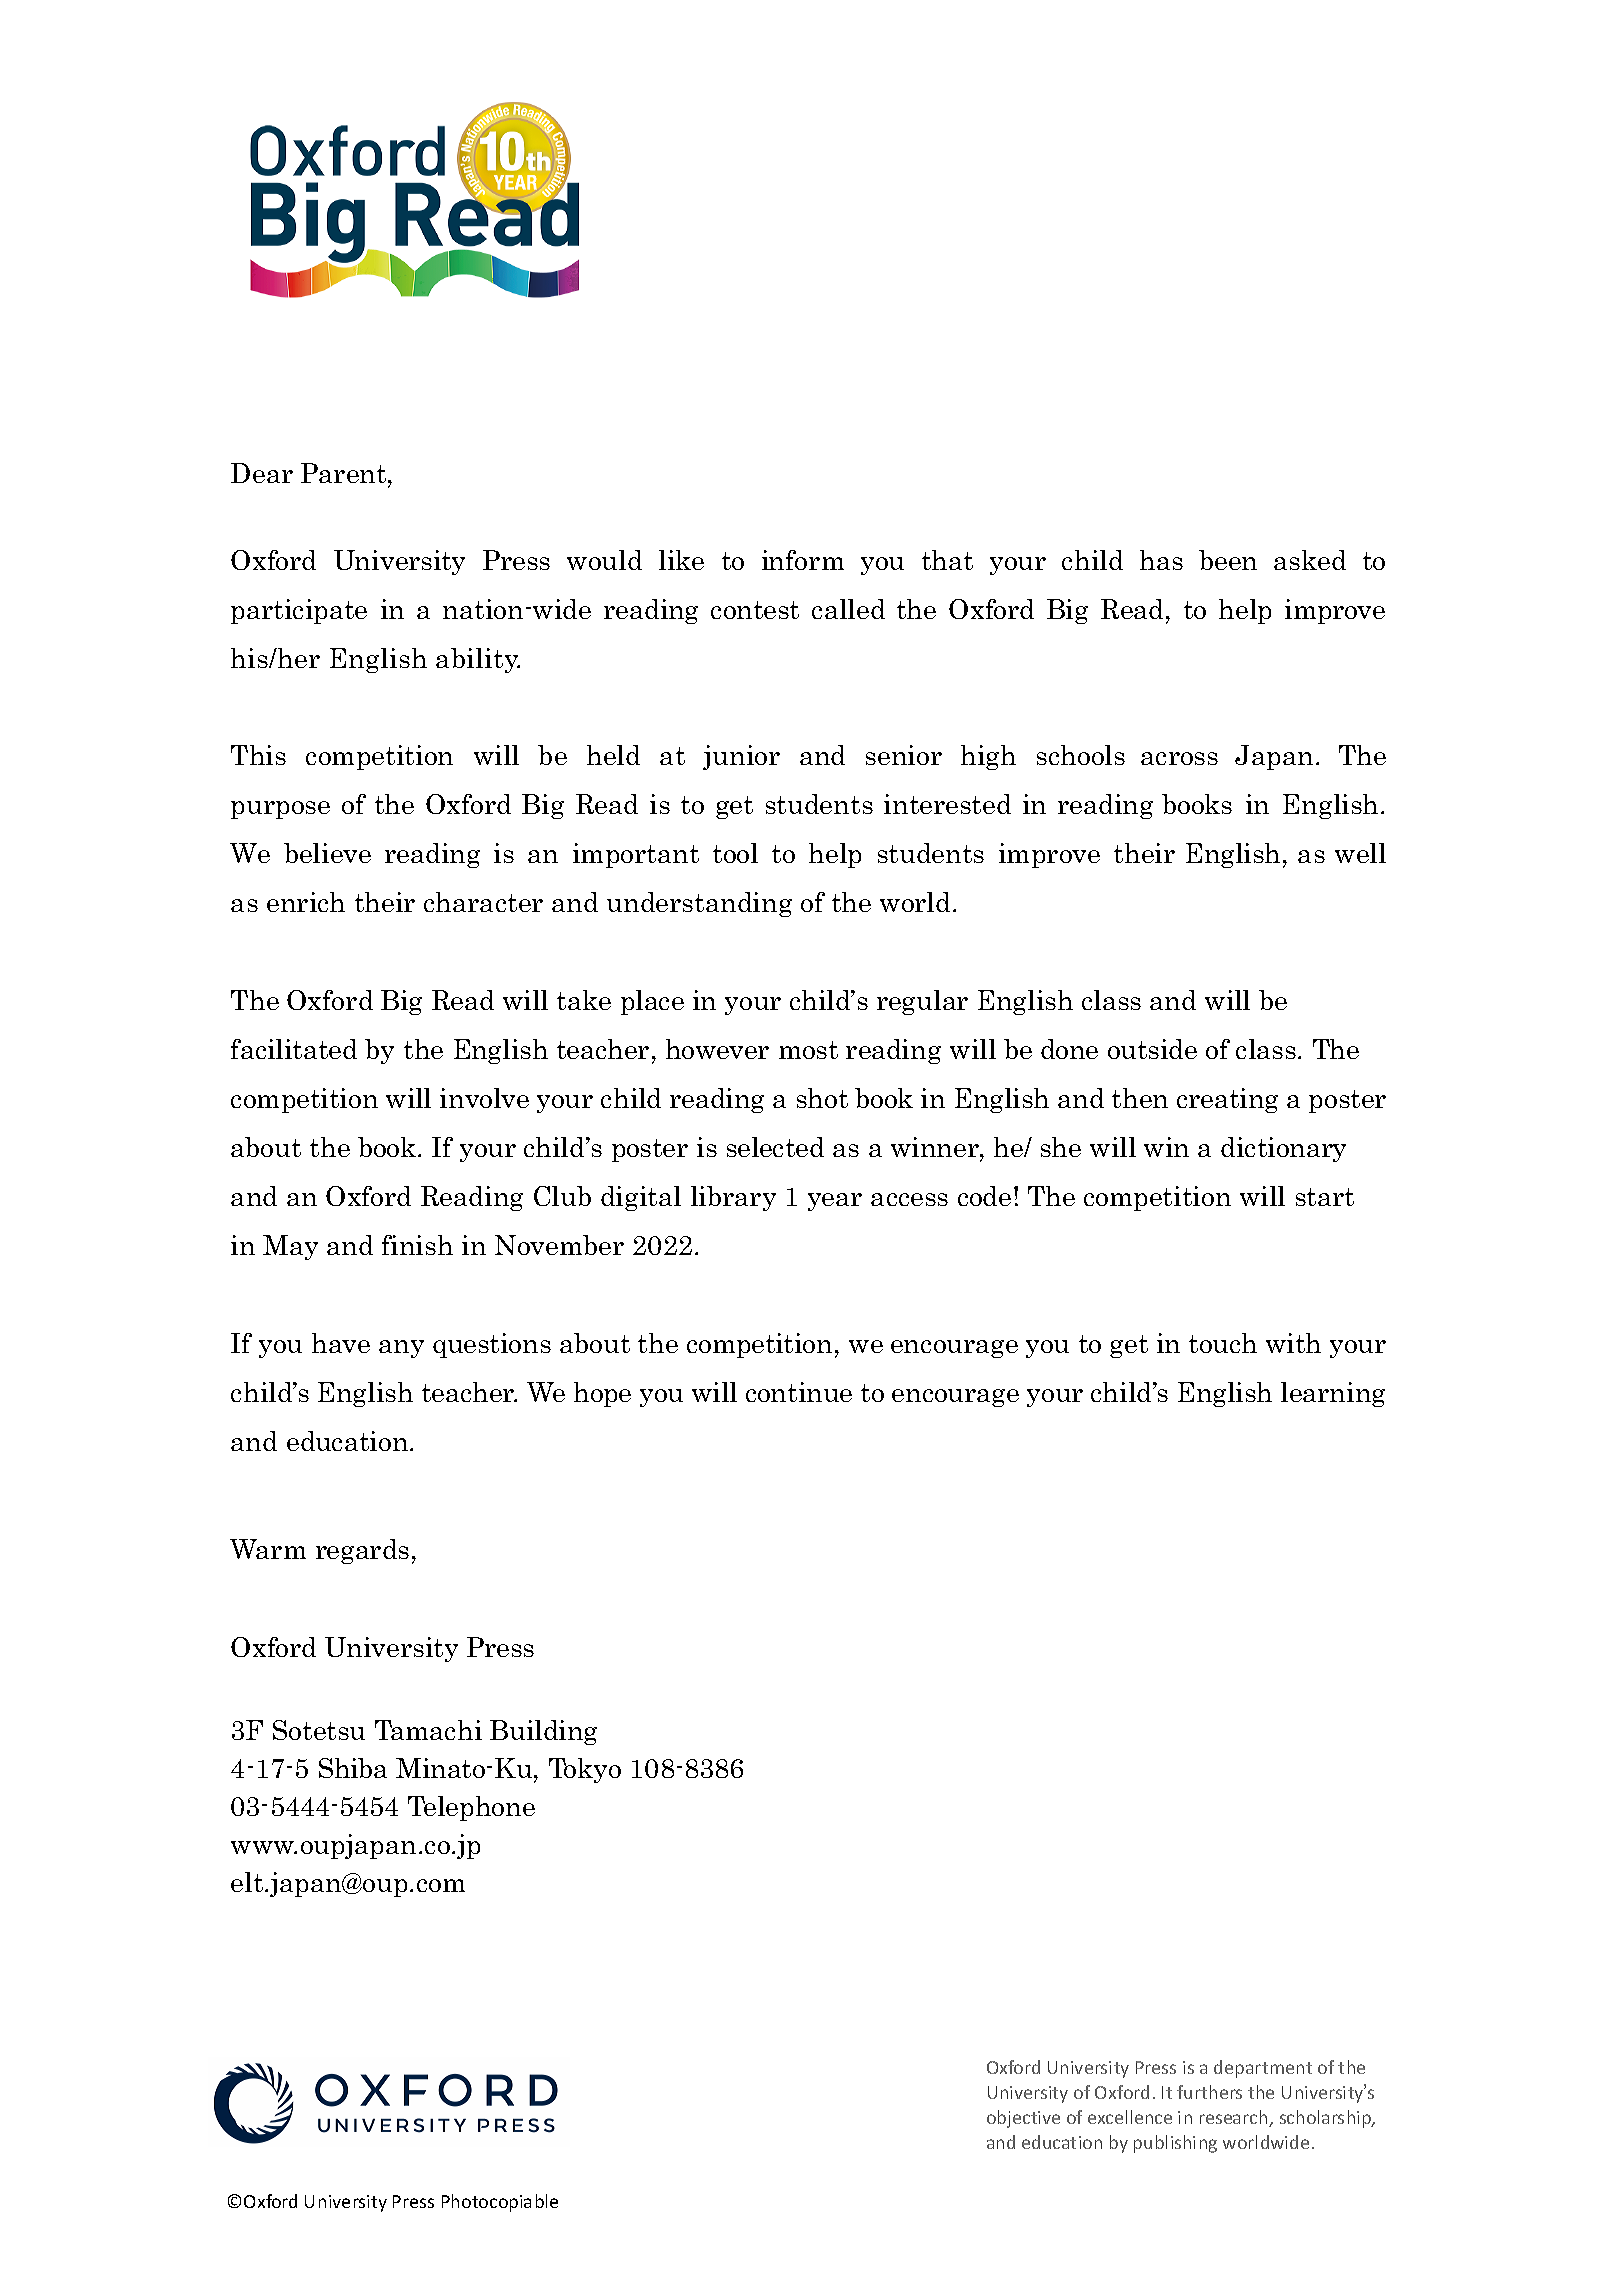 This document has width=1617, height=2289. What do you see at coordinates (799, 1392) in the document?
I see `continue` at bounding box center [799, 1392].
